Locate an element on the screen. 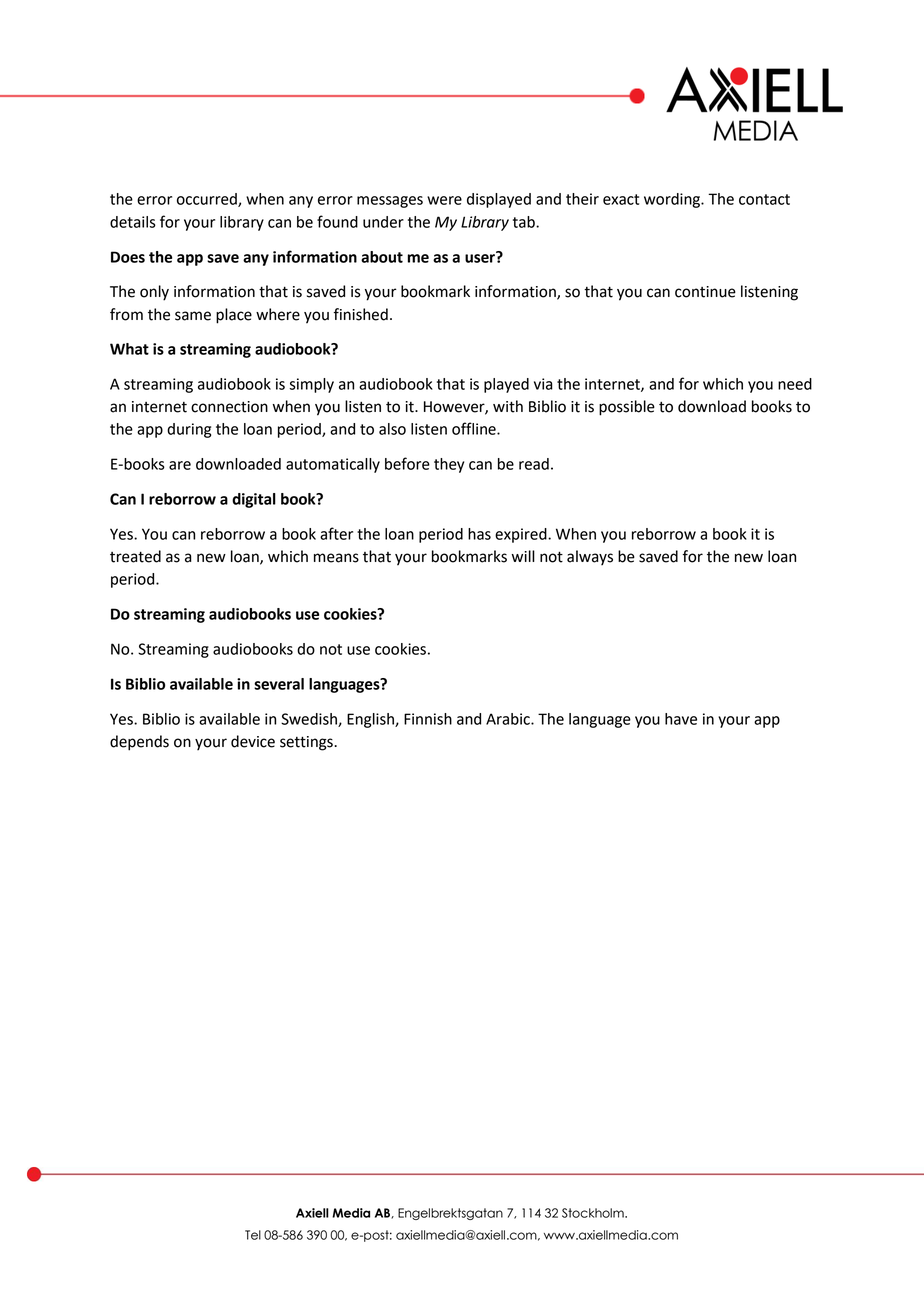  contact is located at coordinates (764, 199).
